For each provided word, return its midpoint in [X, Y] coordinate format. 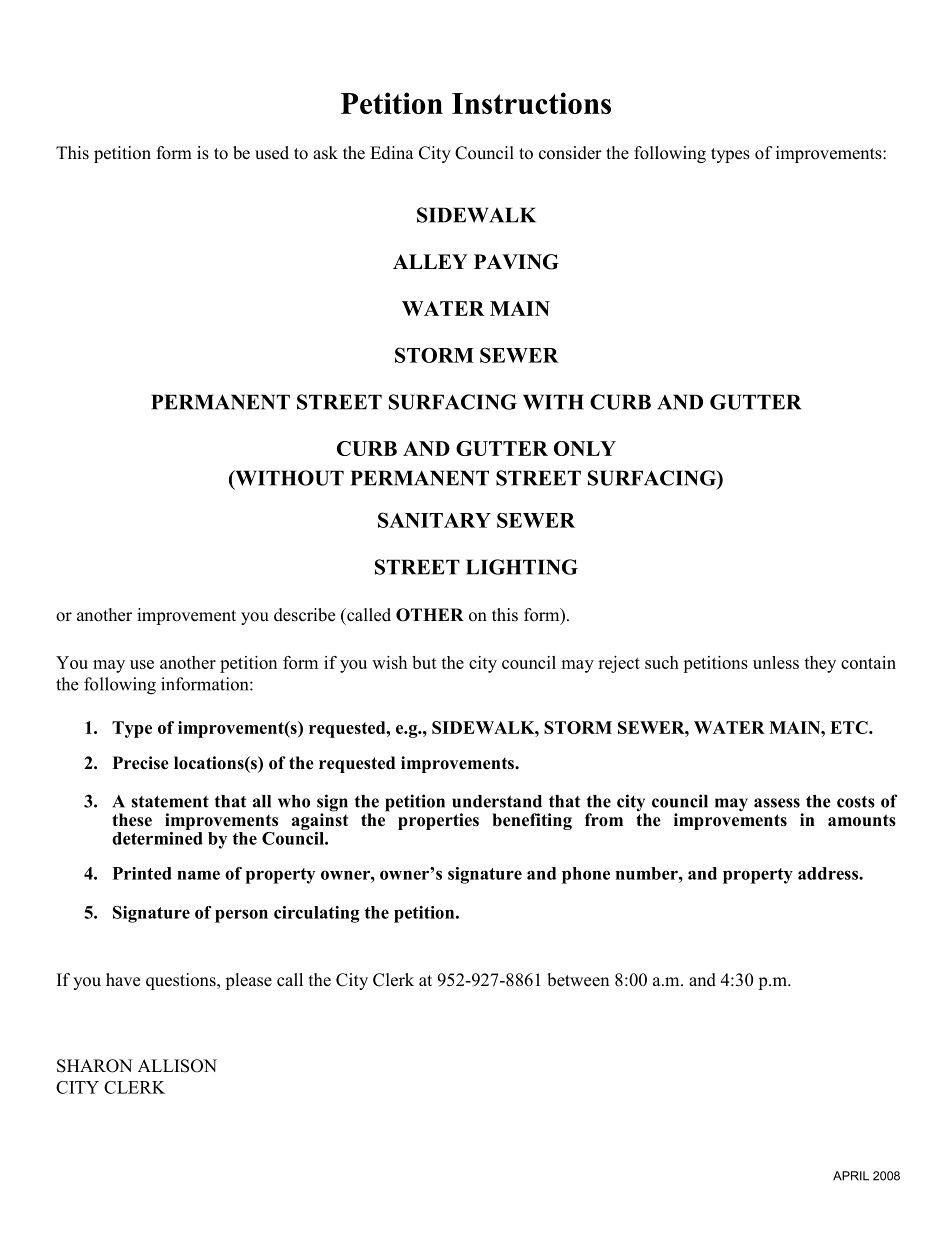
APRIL [851, 1176]
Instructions [531, 103]
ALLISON [177, 1066]
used [272, 153]
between [578, 980]
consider [570, 153]
